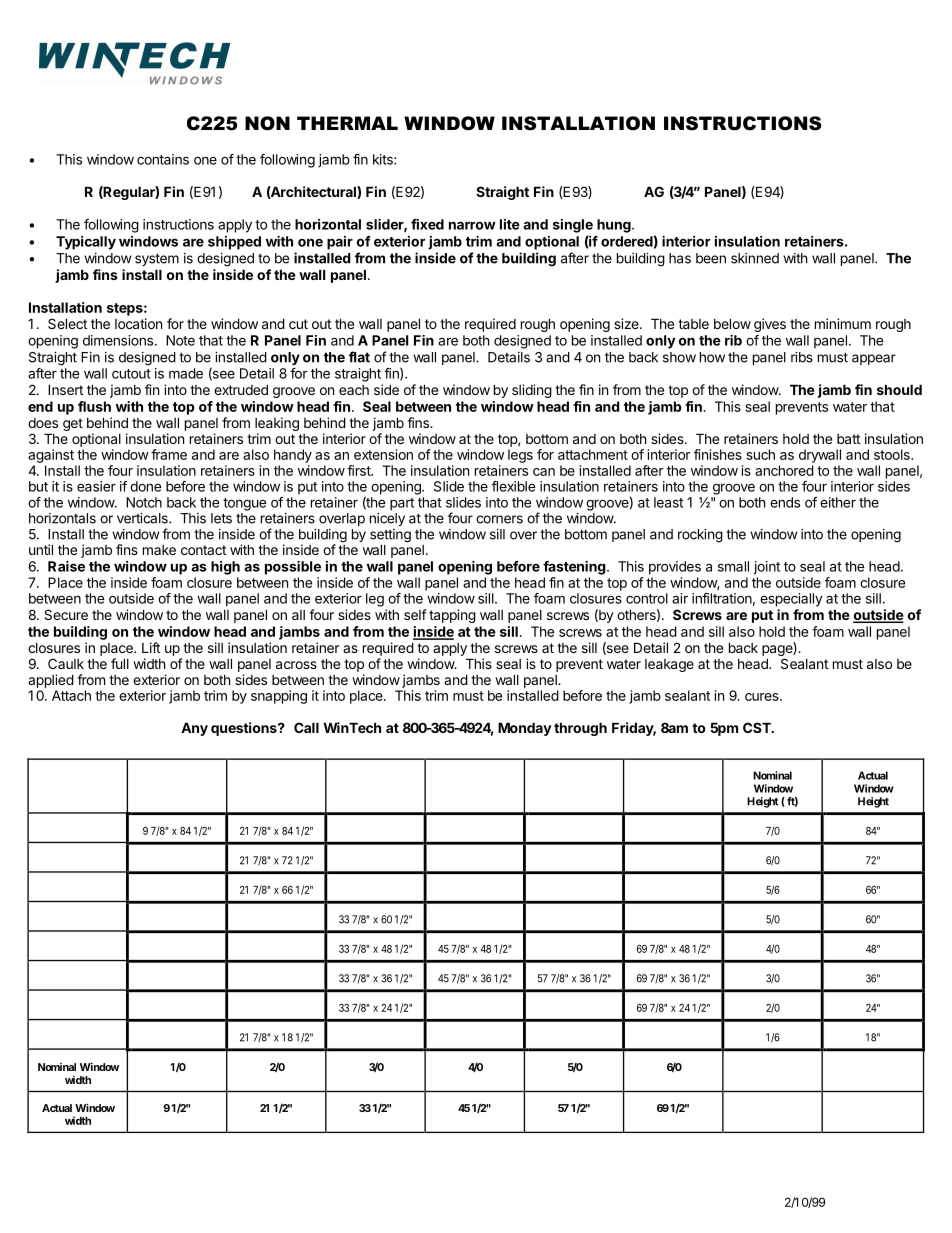 The width and height of the screenshot is (952, 1233). Describe the element at coordinates (347, 123) in the screenshot. I see `THERMAL` at that location.
